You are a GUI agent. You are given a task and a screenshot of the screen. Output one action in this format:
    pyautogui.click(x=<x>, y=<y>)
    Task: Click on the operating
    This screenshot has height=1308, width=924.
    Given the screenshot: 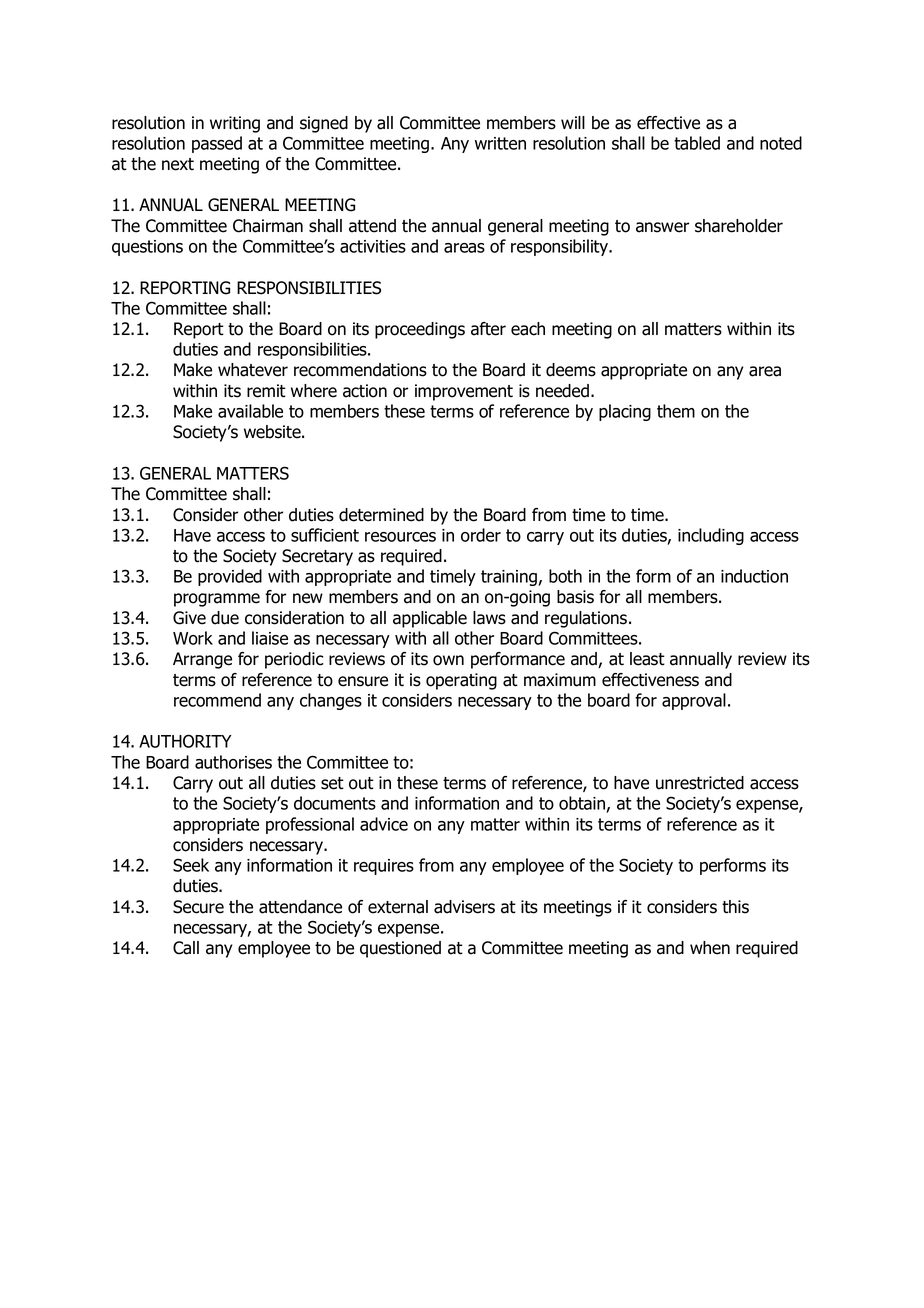 What is the action you would take?
    pyautogui.click(x=461, y=681)
